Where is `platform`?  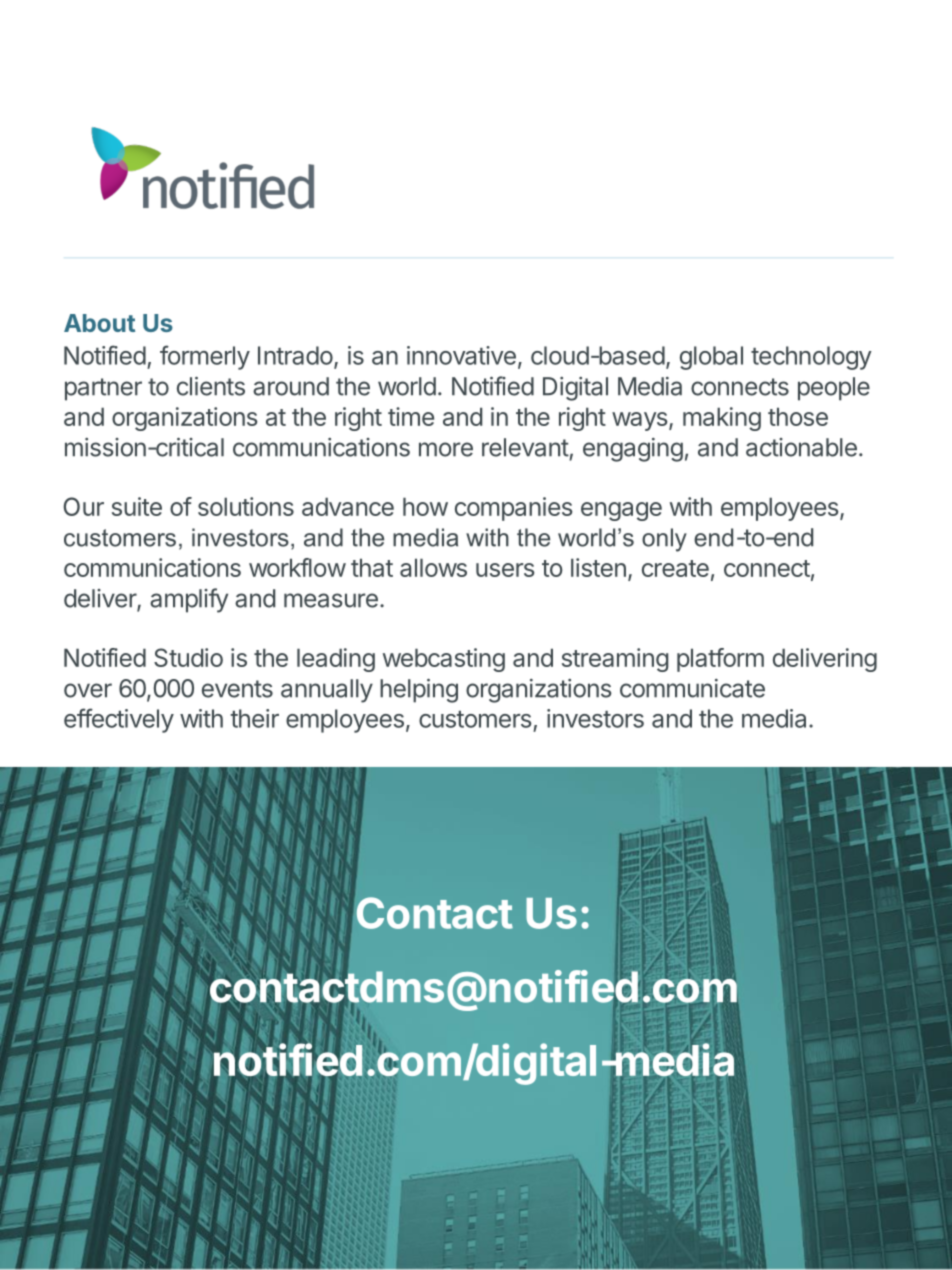 platform is located at coordinates (720, 660).
